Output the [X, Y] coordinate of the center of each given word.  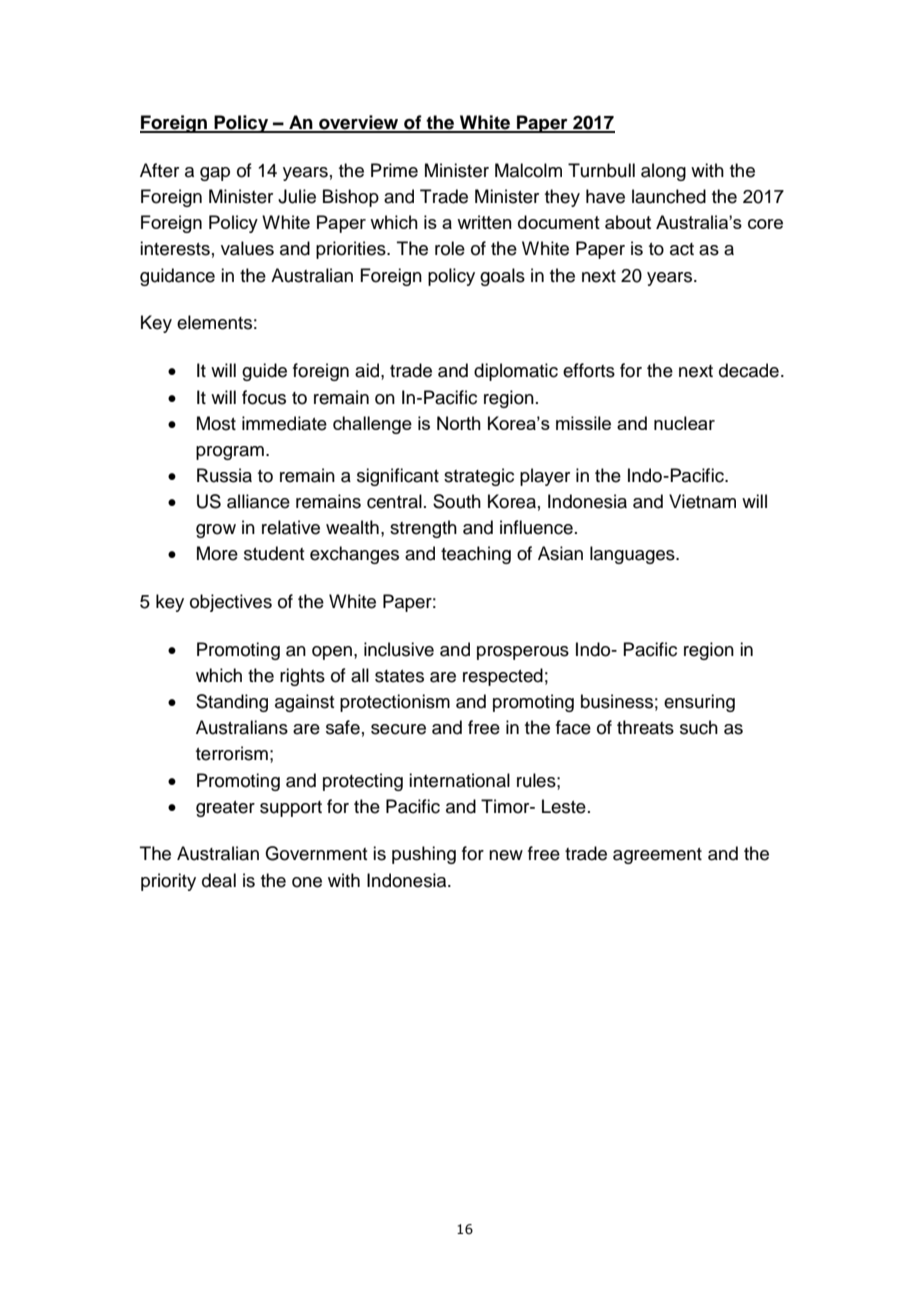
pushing [424, 855]
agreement [657, 856]
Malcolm [528, 170]
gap [215, 174]
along [663, 172]
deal [219, 880]
